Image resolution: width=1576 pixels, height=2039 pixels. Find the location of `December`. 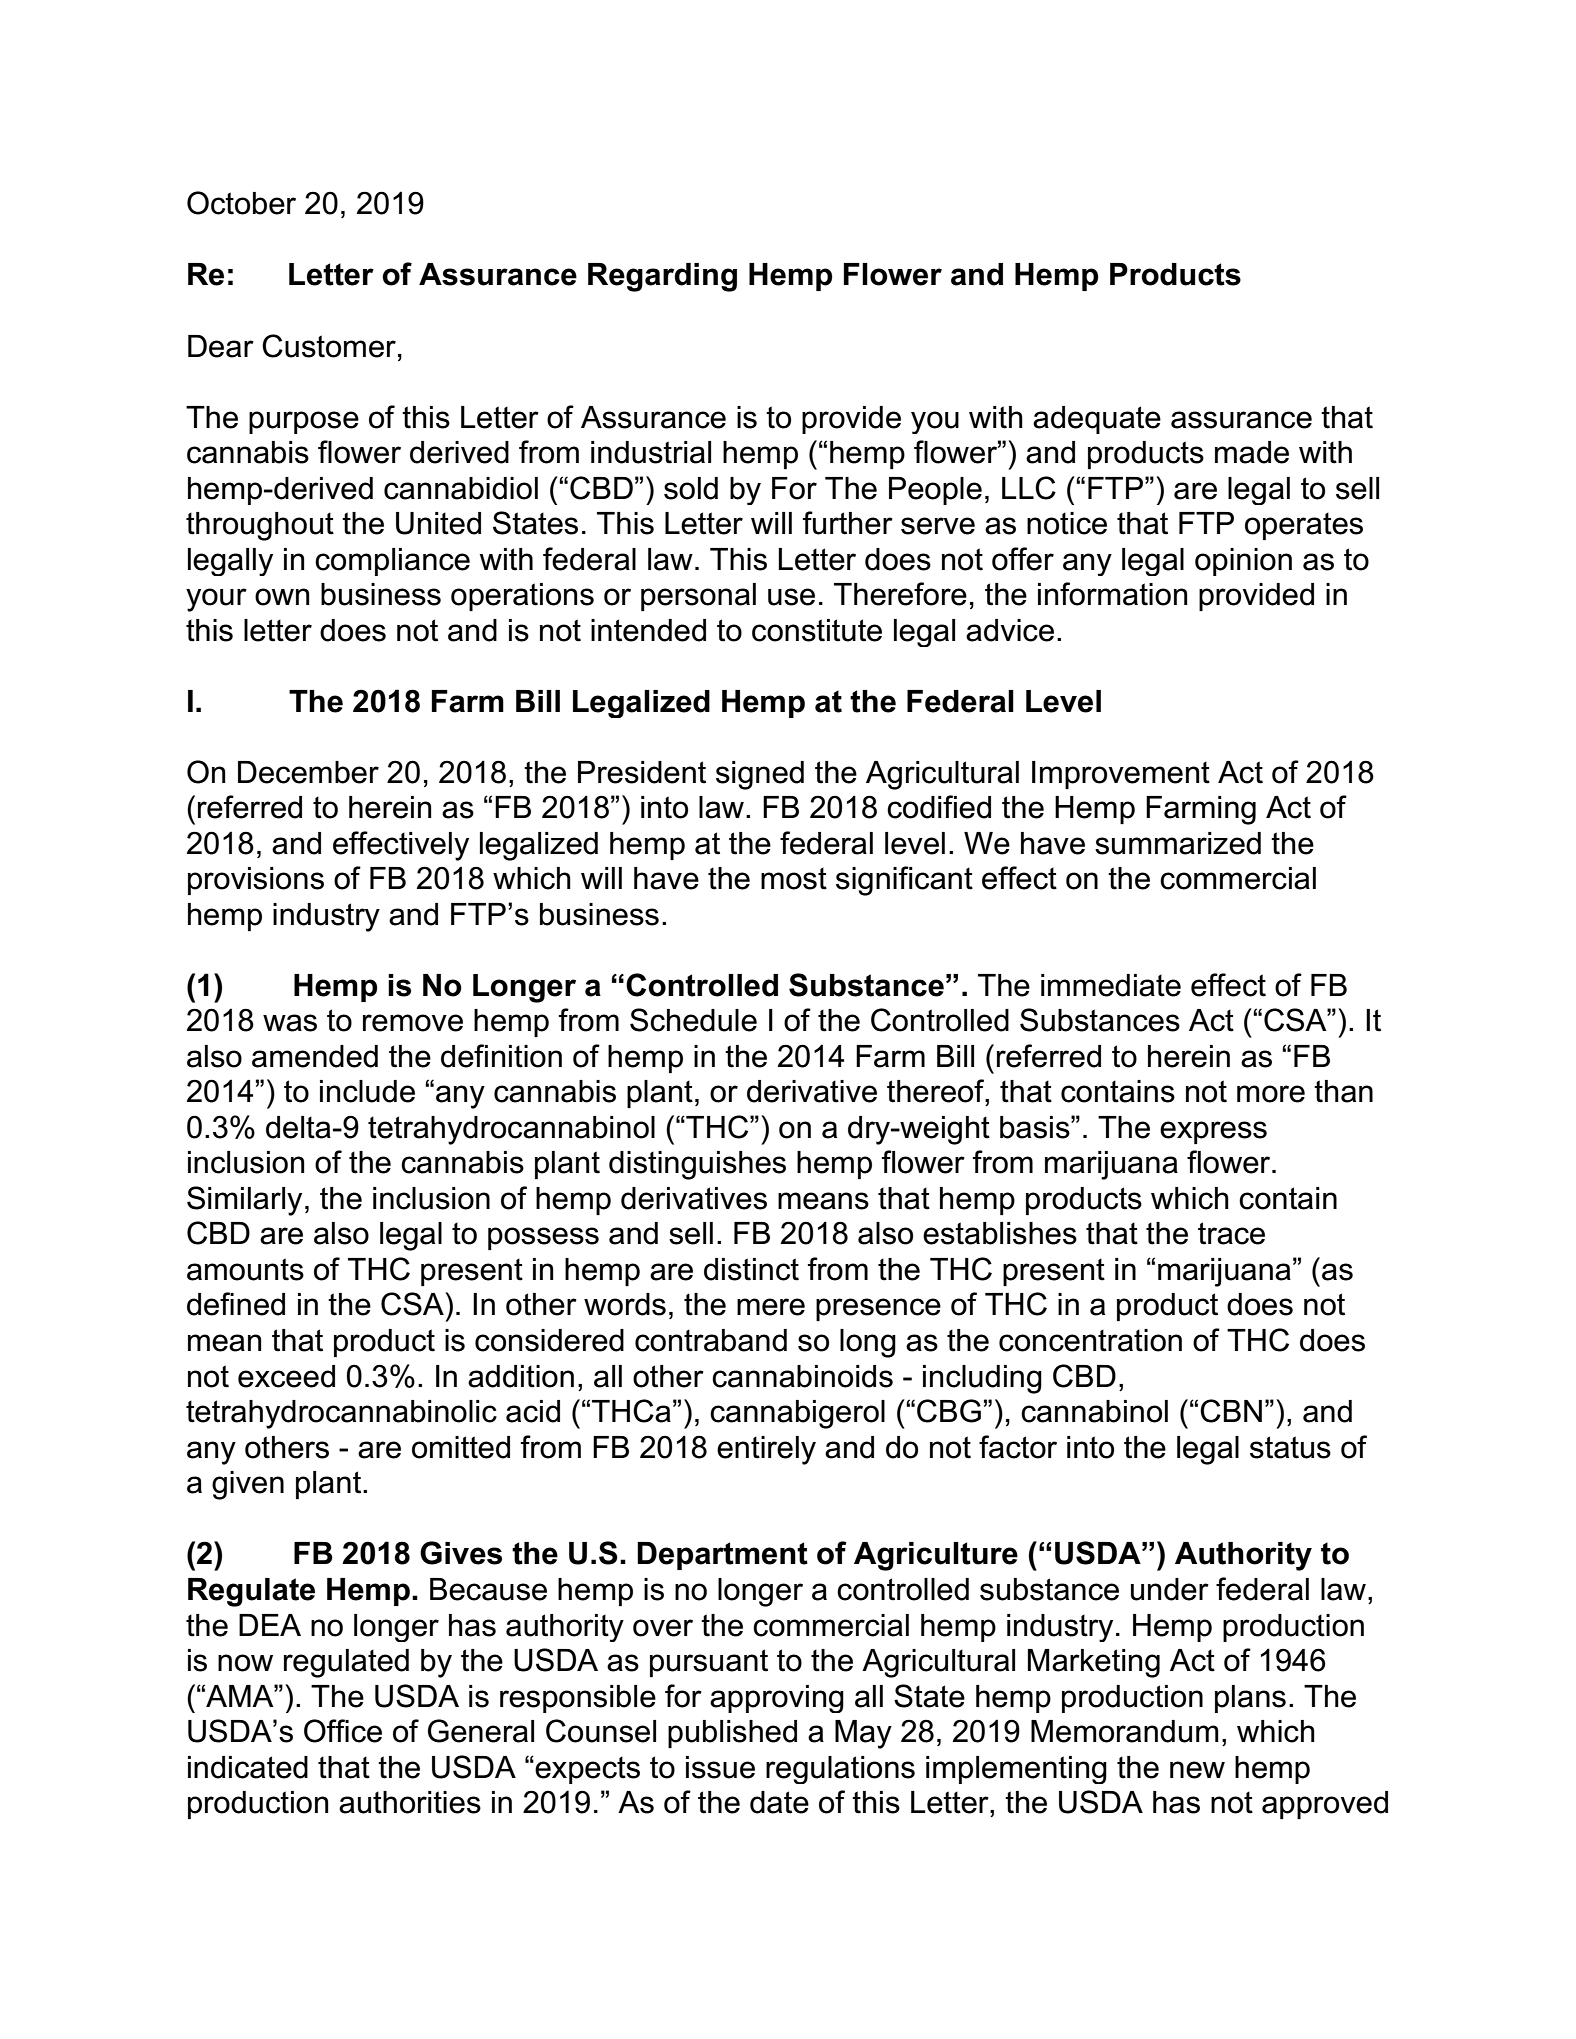

December is located at coordinates (308, 772).
